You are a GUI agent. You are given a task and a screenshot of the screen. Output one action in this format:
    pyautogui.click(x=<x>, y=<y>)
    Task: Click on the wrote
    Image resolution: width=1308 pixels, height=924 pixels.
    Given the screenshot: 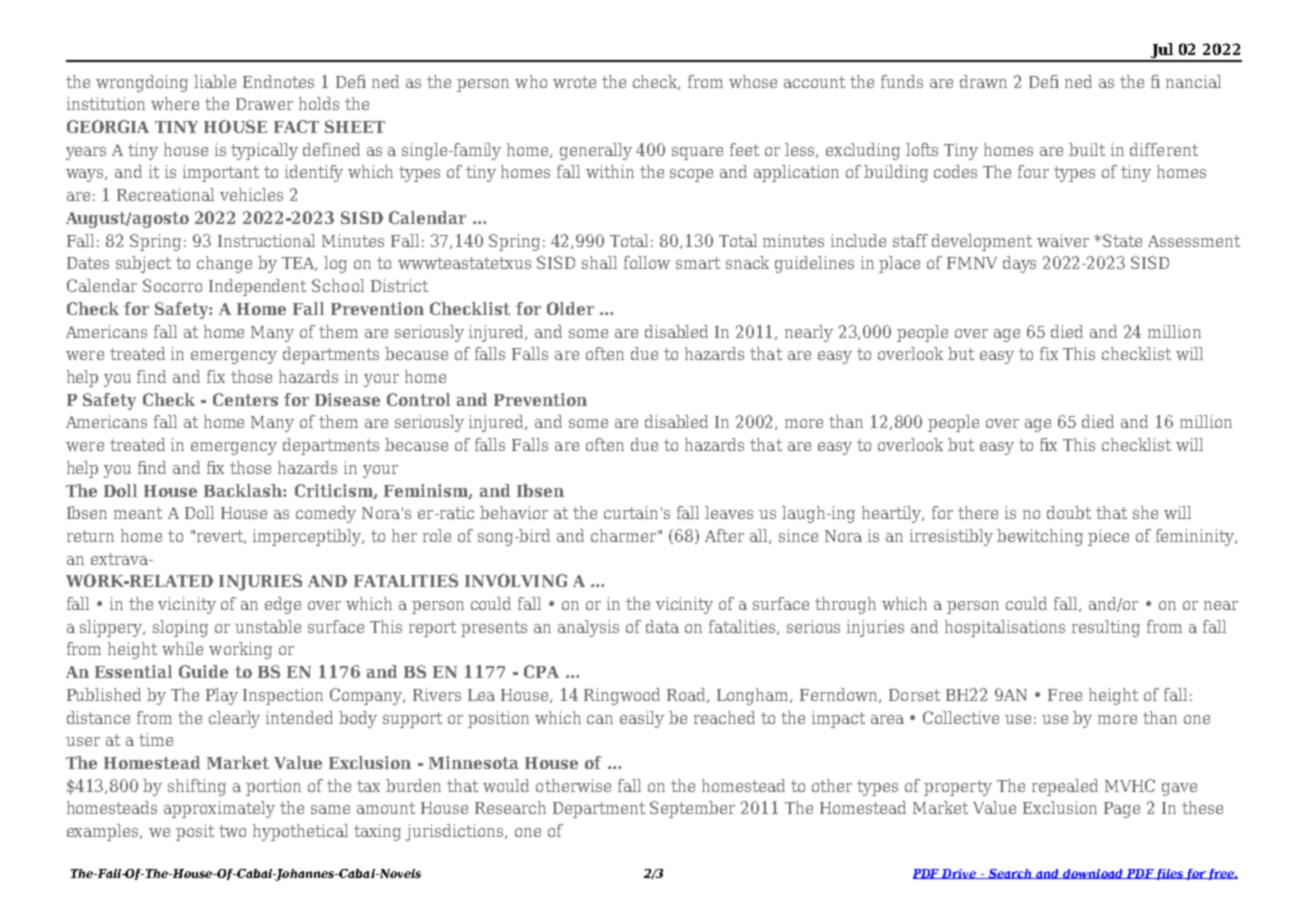 What is the action you would take?
    pyautogui.click(x=574, y=82)
